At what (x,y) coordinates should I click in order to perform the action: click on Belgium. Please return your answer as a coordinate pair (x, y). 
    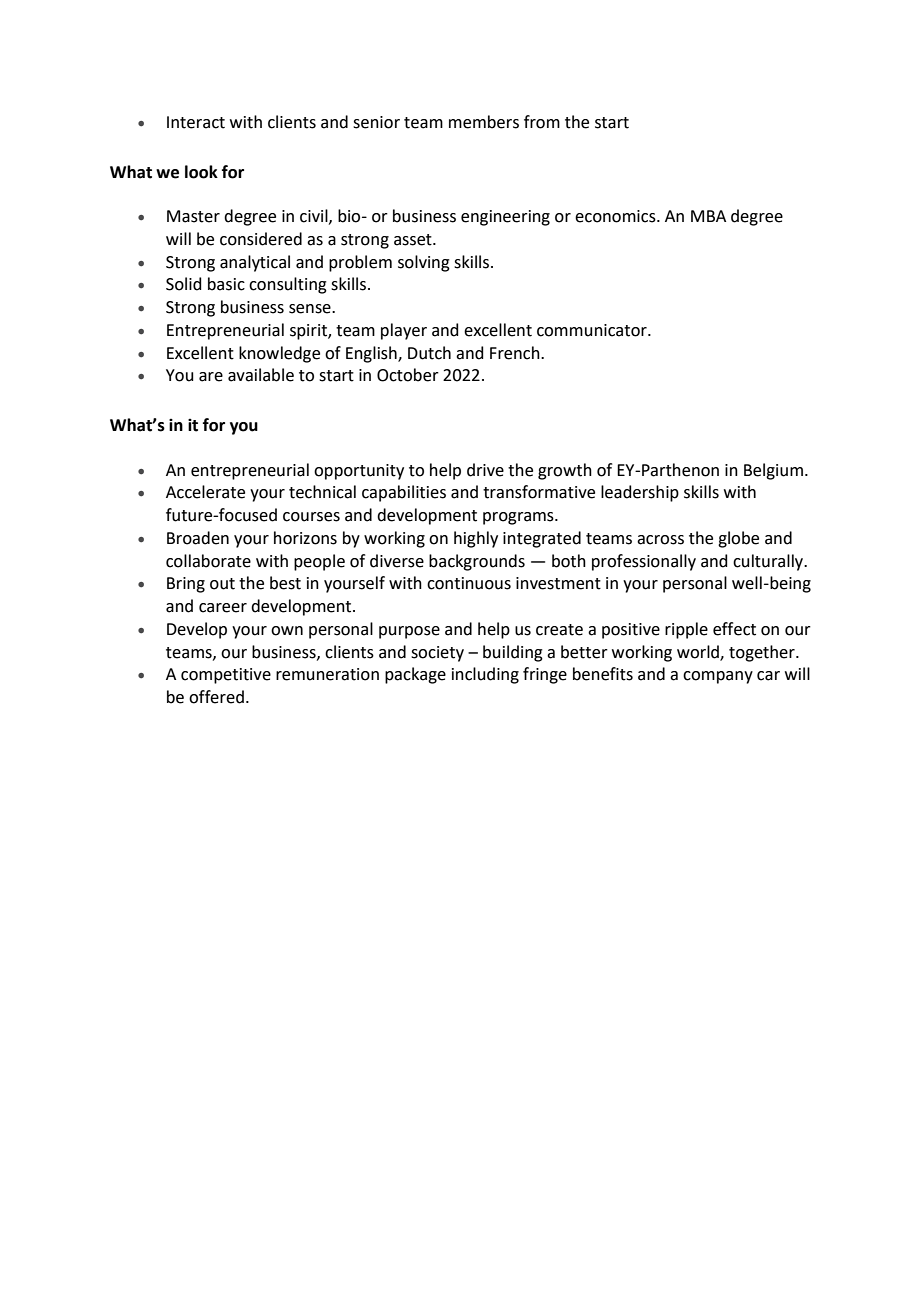
    Looking at the image, I should click on (773, 471).
